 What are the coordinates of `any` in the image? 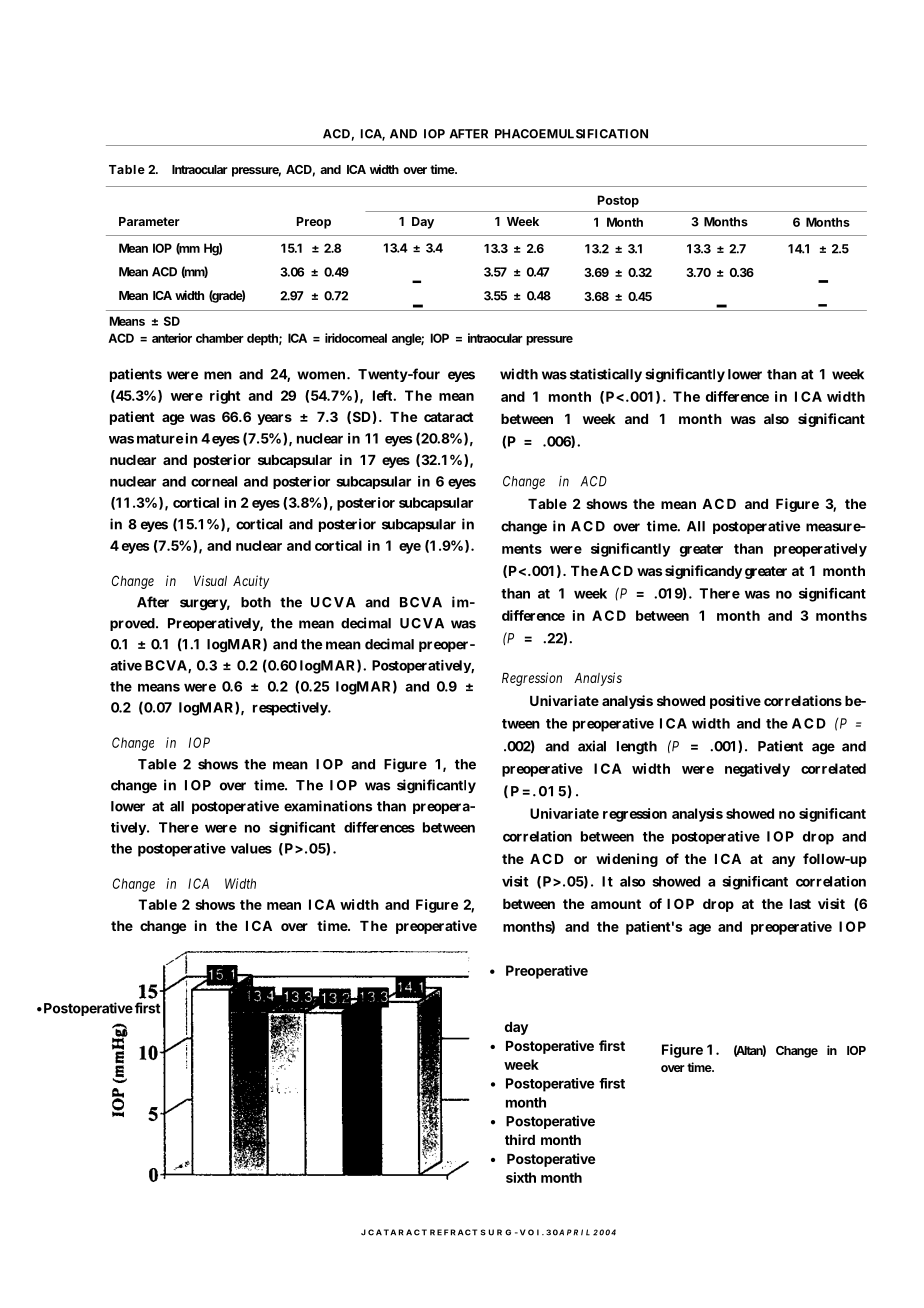 It's located at (783, 861).
